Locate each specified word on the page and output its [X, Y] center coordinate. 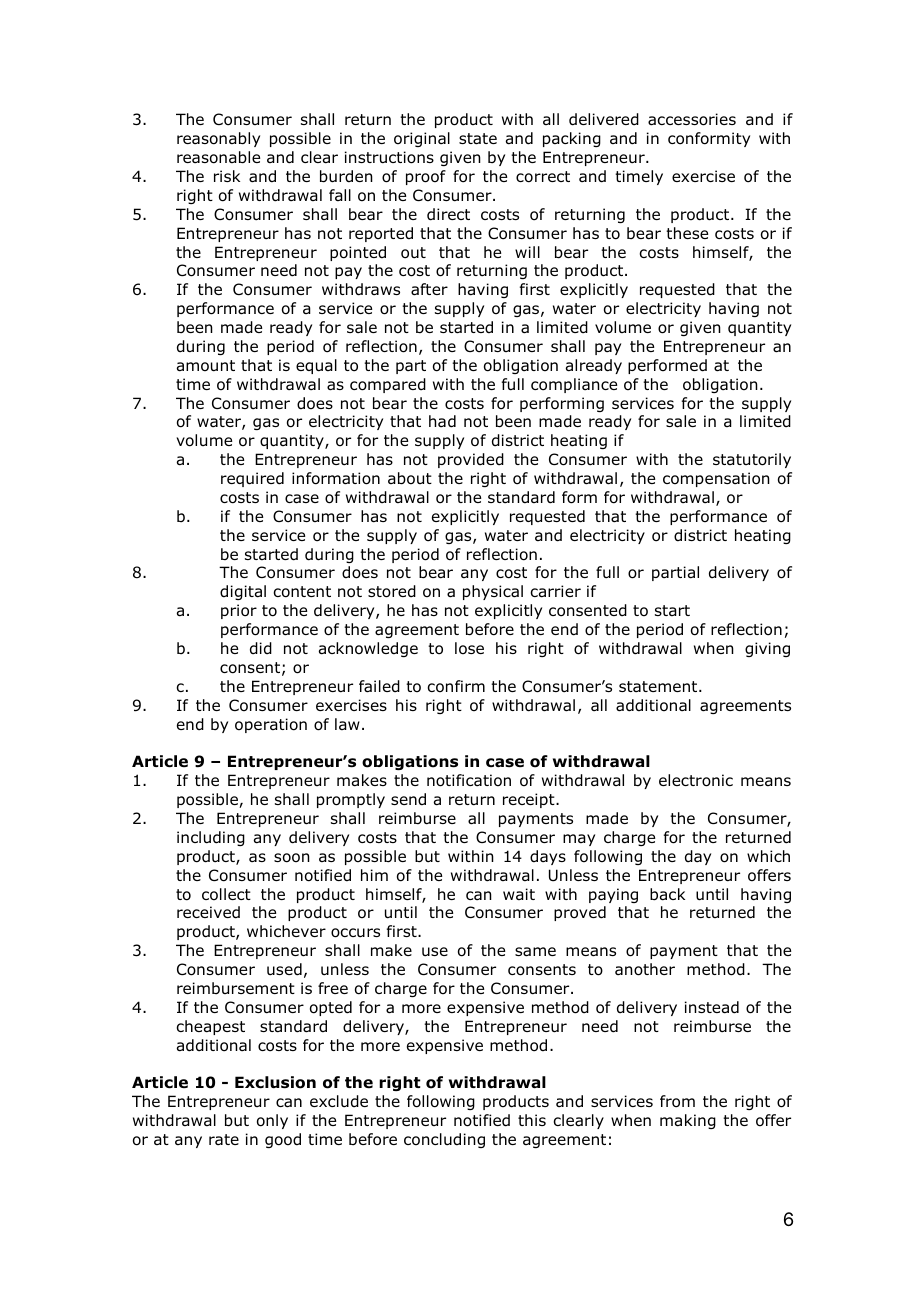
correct [543, 177]
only [272, 1121]
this [532, 1120]
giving [767, 649]
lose [469, 648]
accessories [692, 119]
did [261, 648]
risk [227, 176]
